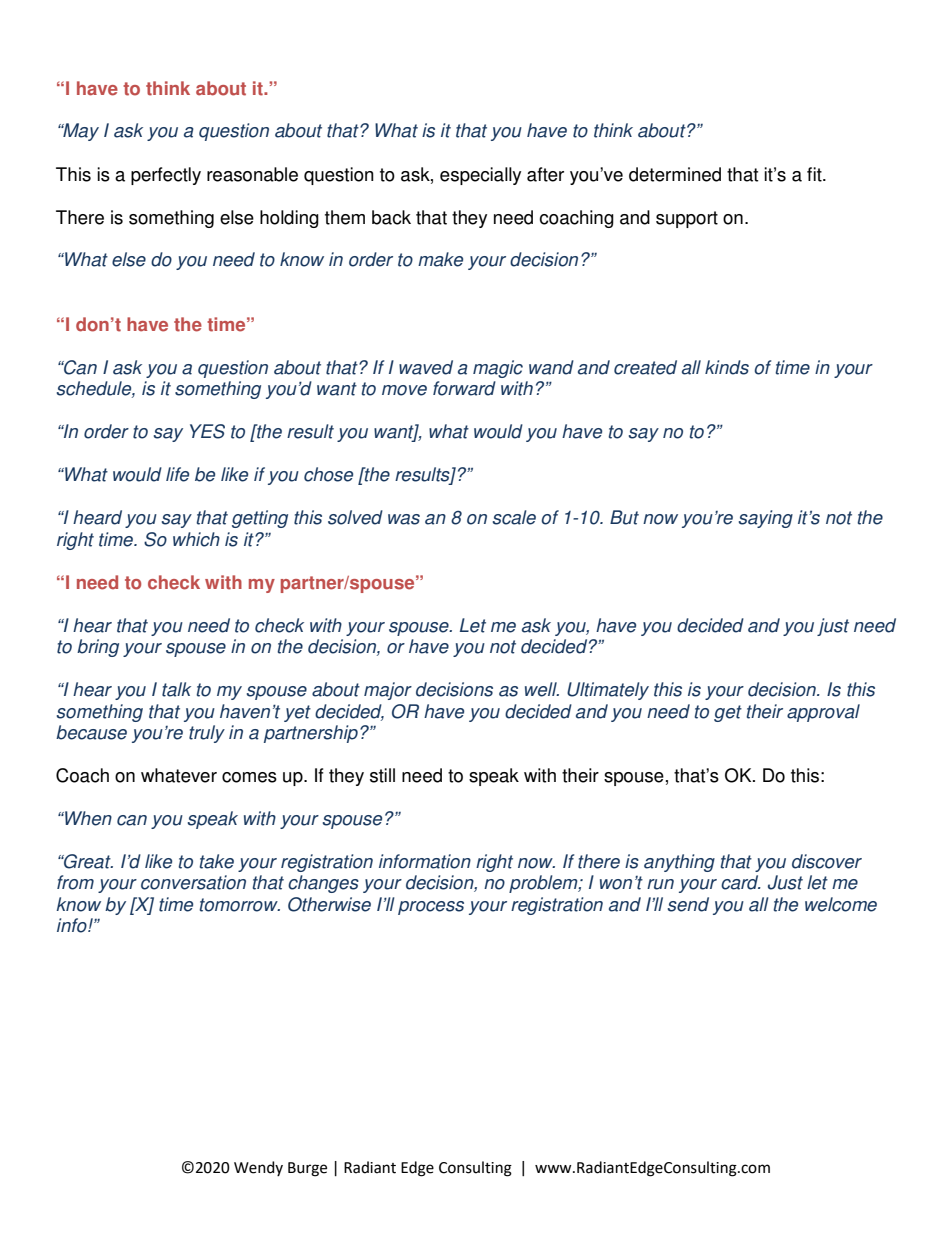 The height and width of the document is (1233, 952). I want to click on especially, so click(480, 176).
